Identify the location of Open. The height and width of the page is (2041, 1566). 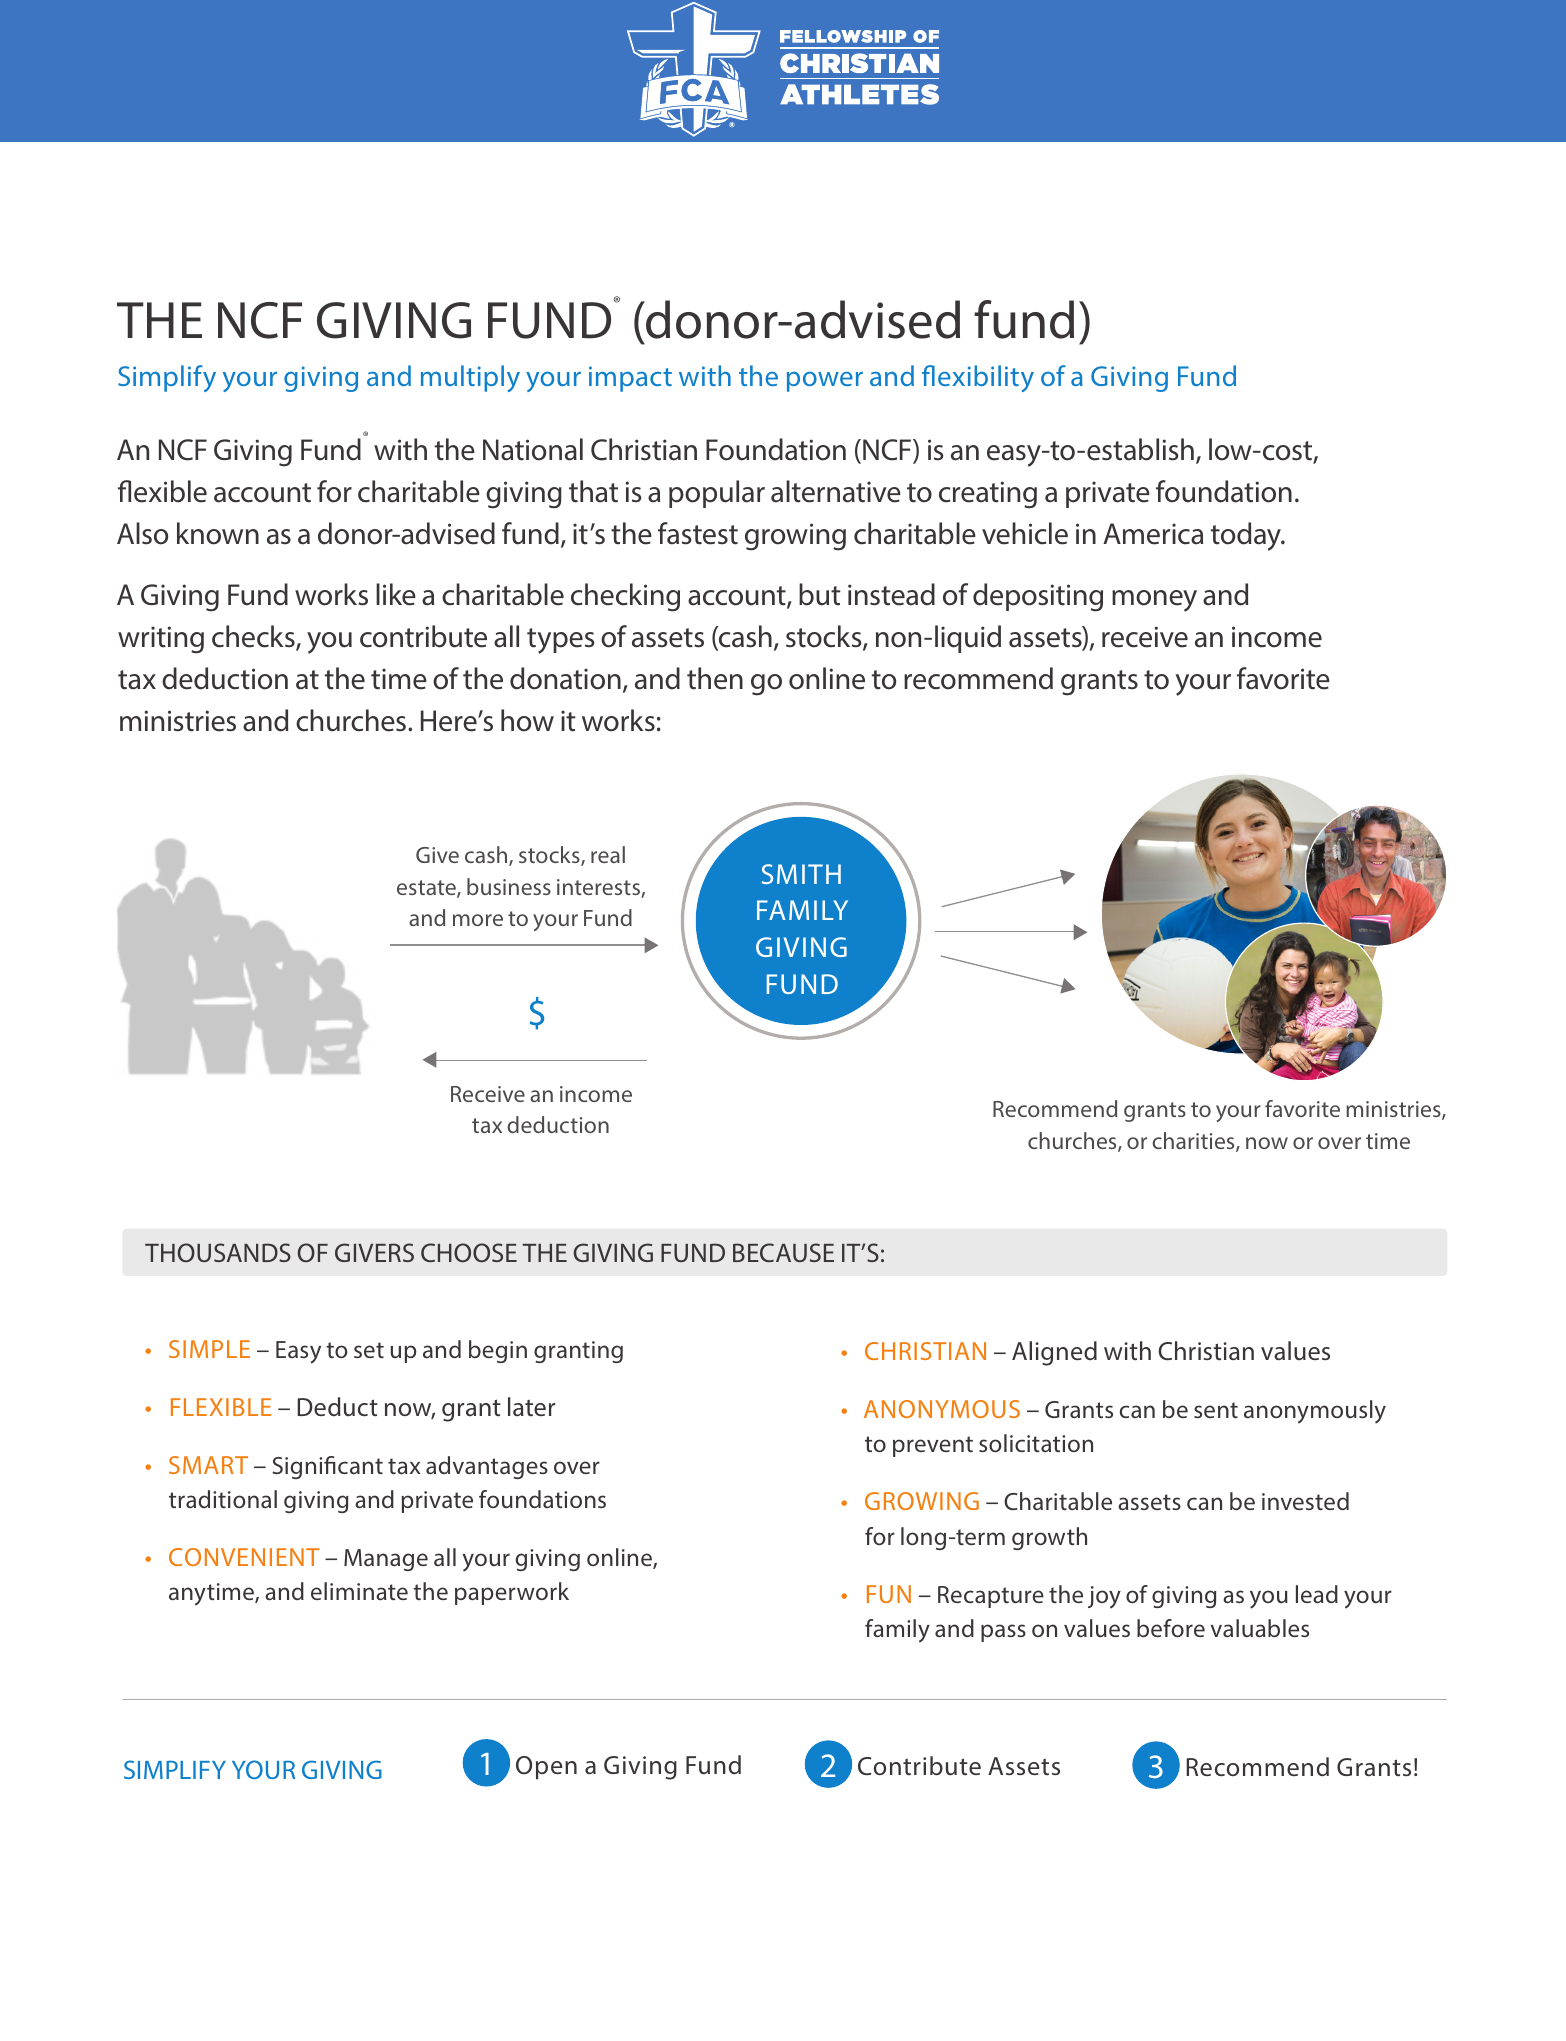
(546, 1767).
